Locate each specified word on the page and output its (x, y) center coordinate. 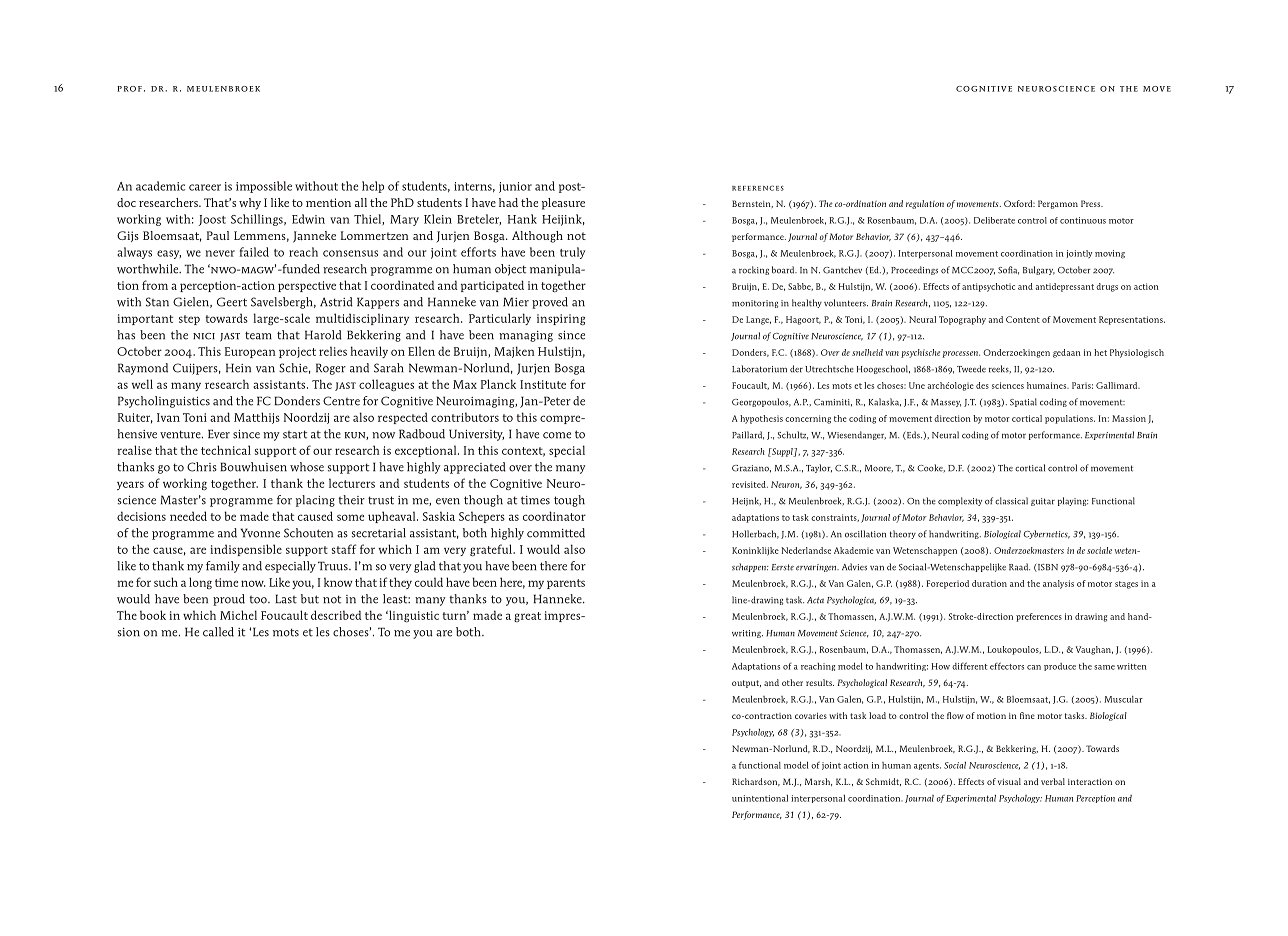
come (557, 435)
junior (515, 187)
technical (226, 450)
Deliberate (994, 220)
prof (129, 89)
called (218, 632)
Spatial (1023, 402)
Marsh (818, 782)
